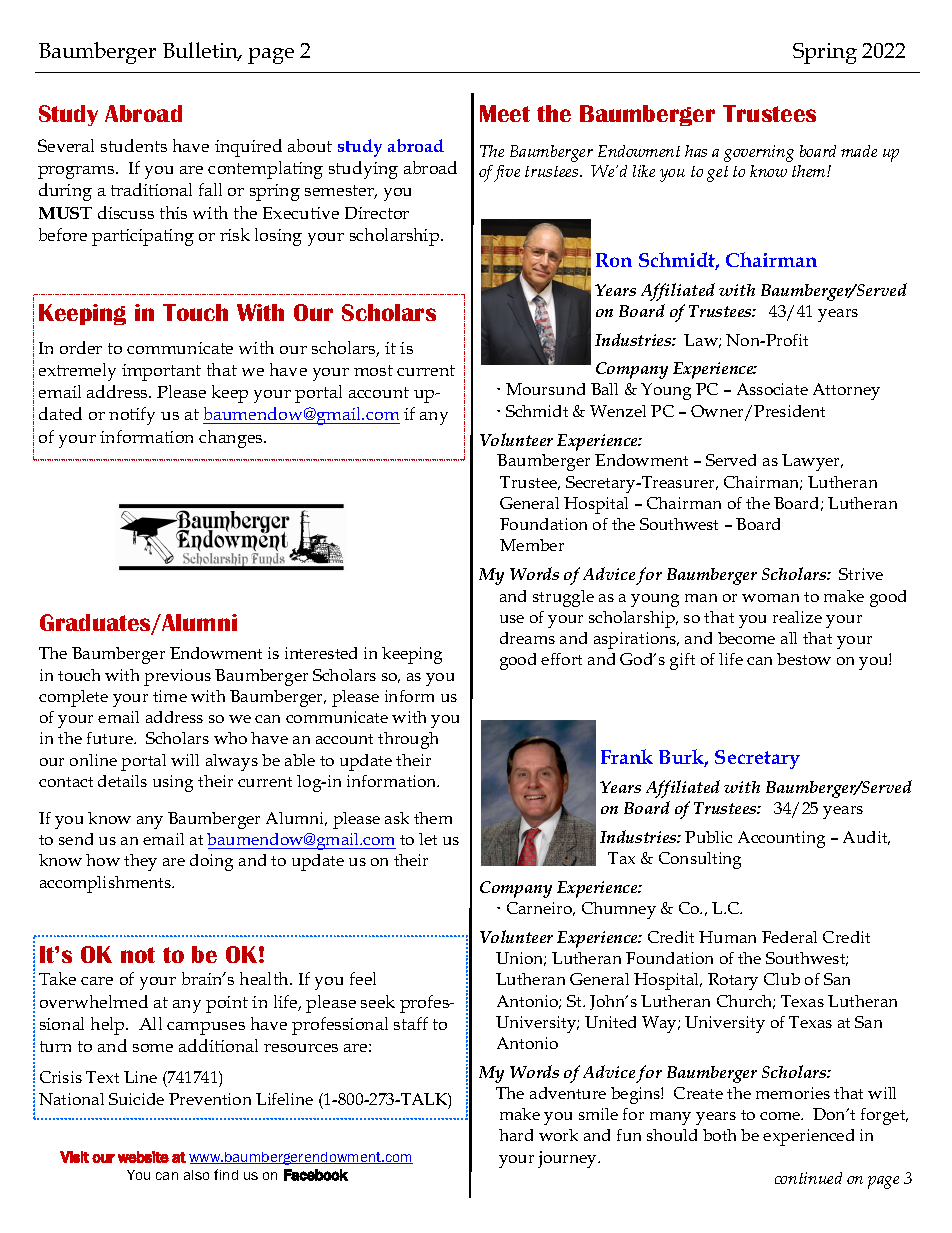 This screenshot has width=952, height=1233. What do you see at coordinates (373, 370) in the screenshot?
I see `most` at bounding box center [373, 370].
